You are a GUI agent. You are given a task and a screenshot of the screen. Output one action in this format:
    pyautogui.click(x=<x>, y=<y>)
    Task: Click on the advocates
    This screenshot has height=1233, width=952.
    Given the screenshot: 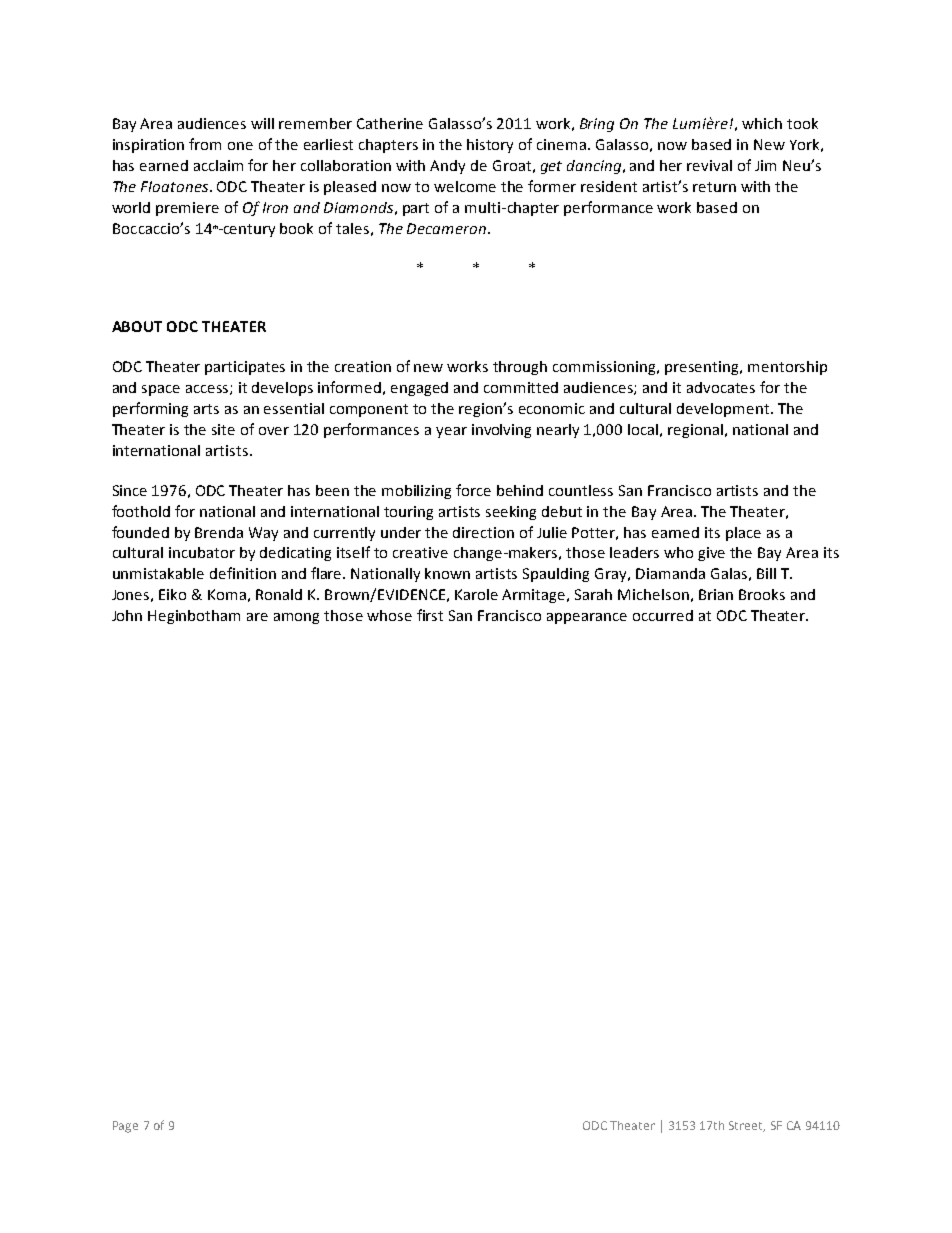 What is the action you would take?
    pyautogui.click(x=721, y=387)
